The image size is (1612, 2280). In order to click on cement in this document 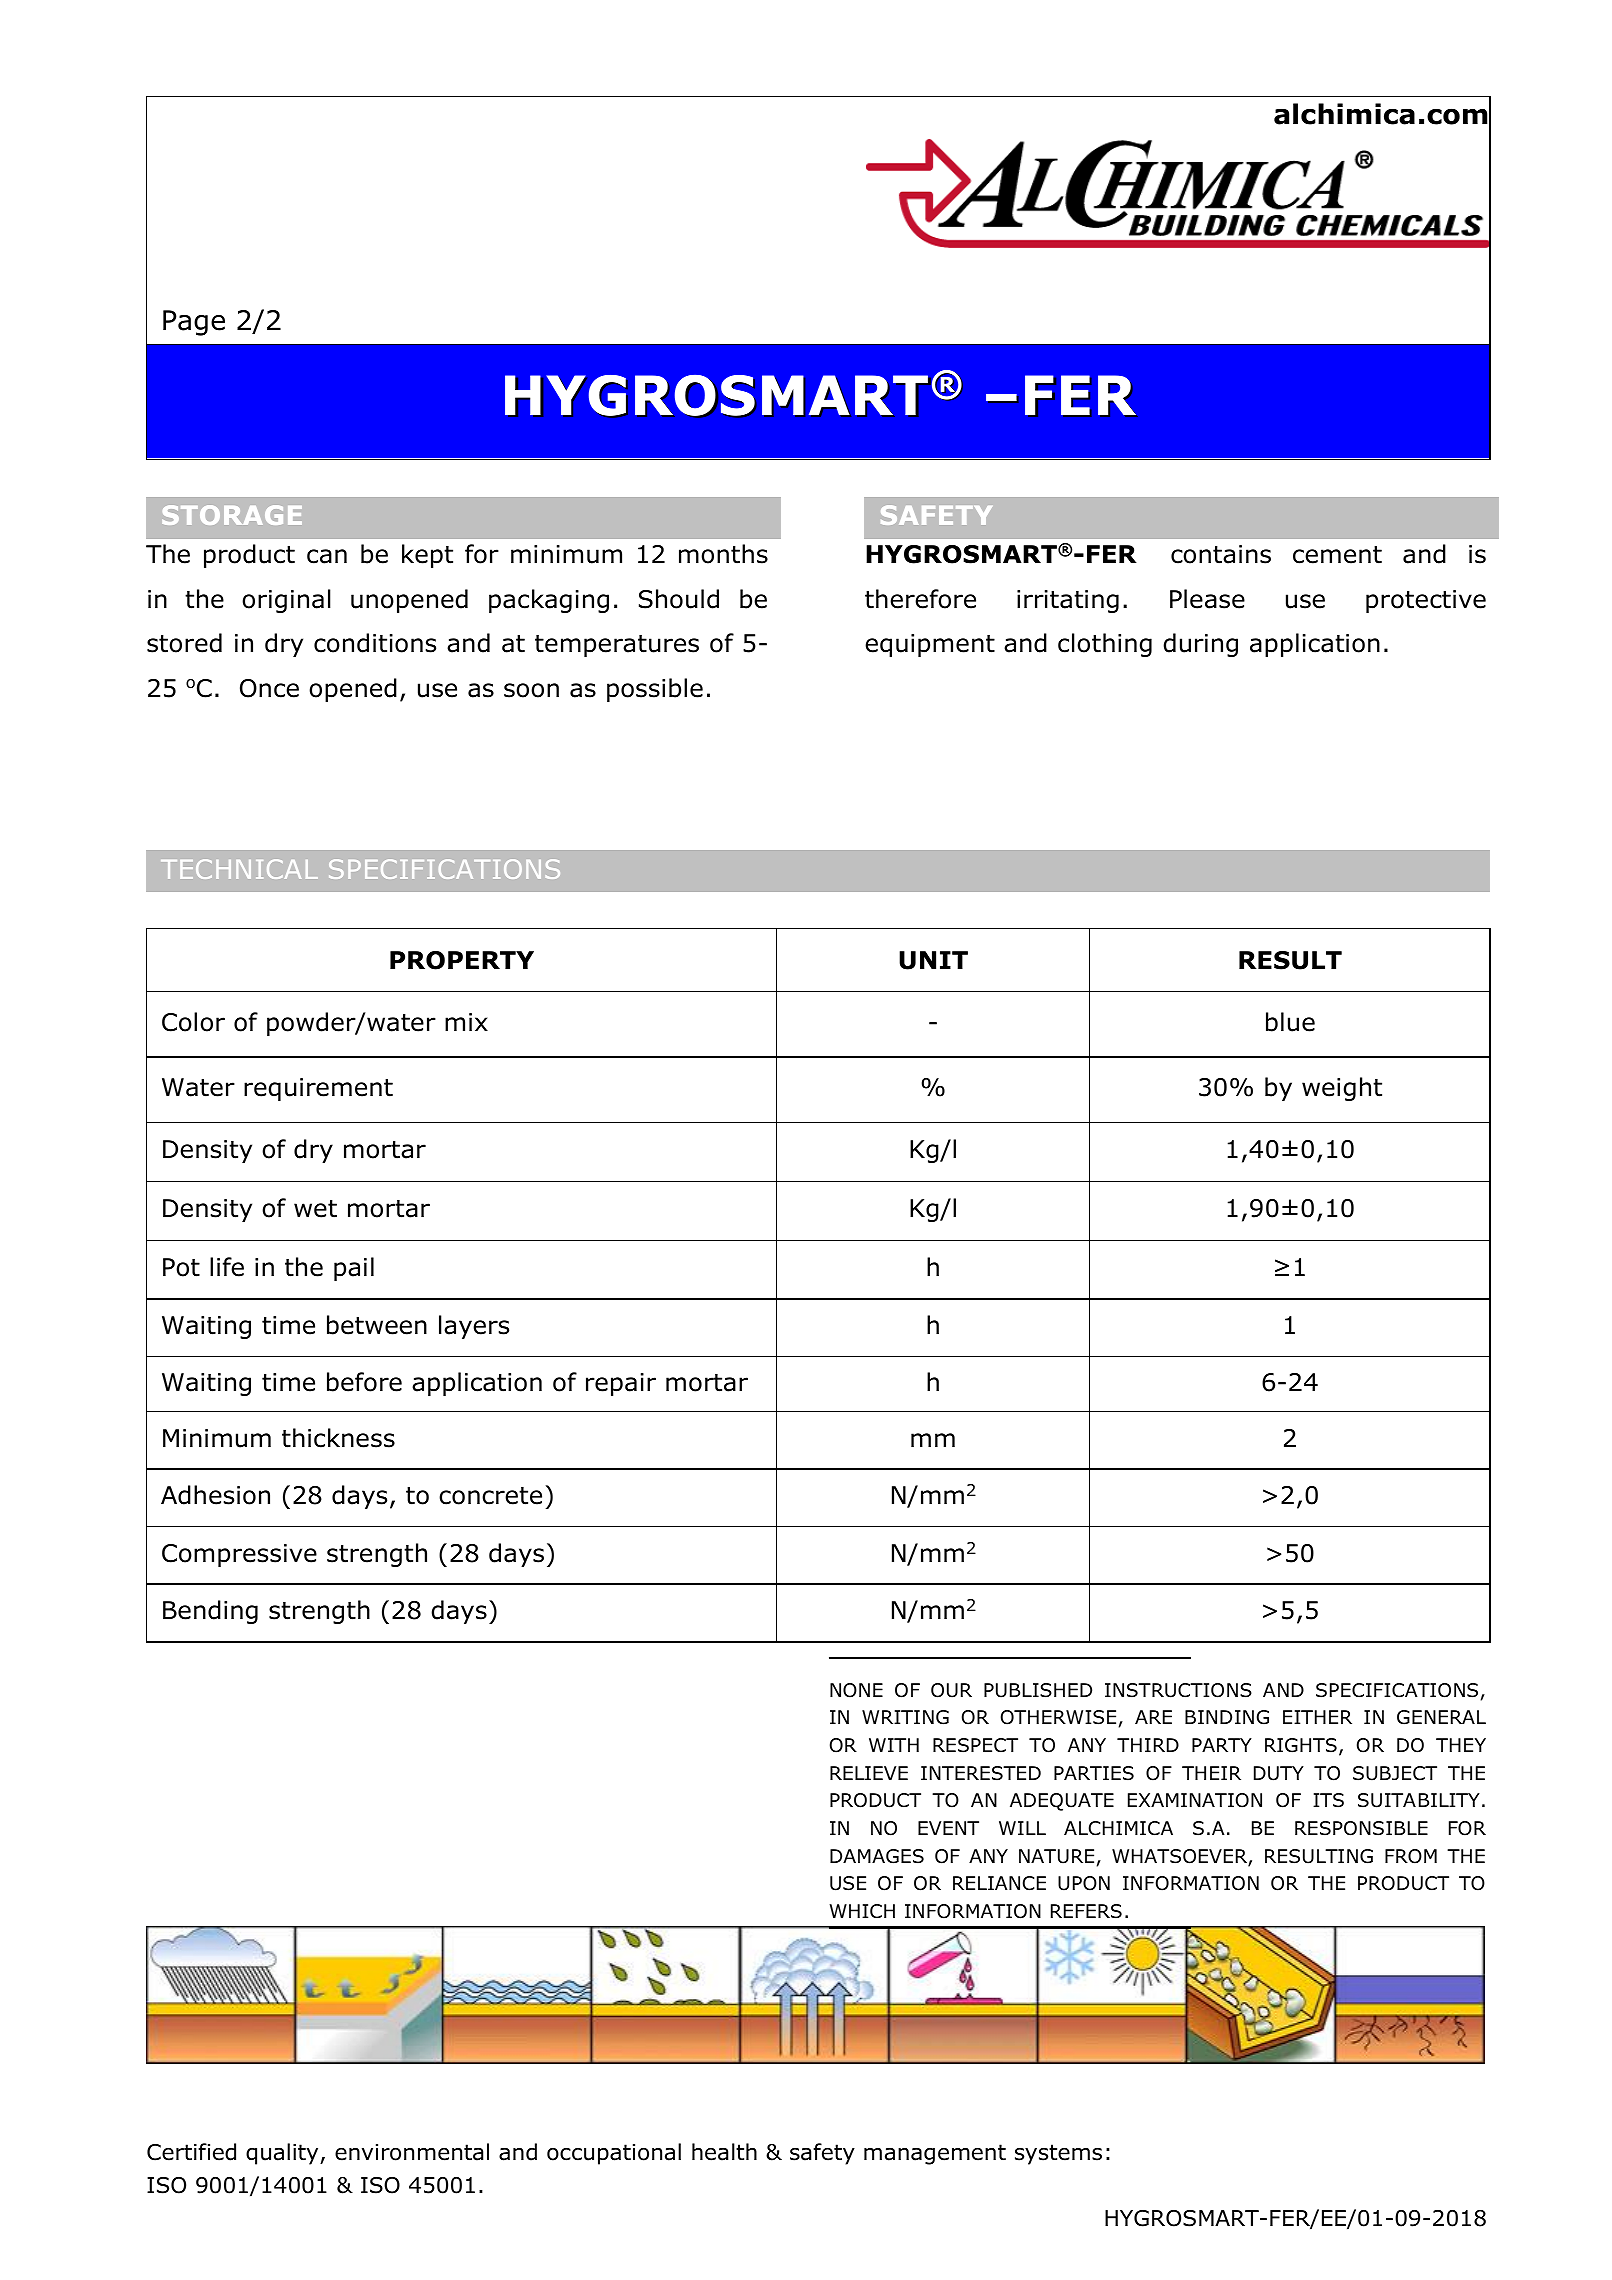, I will do `click(1337, 555)`.
